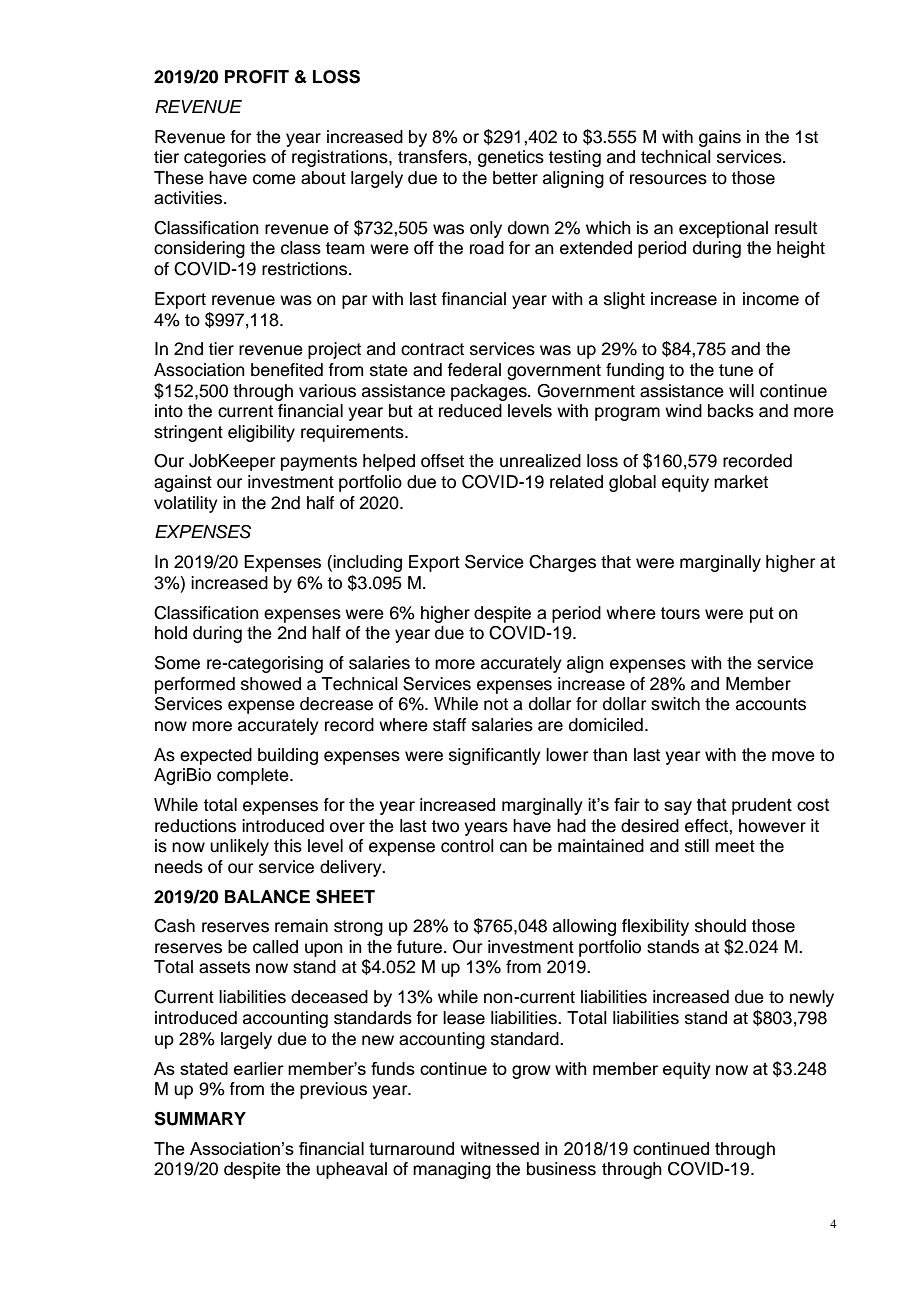  What do you see at coordinates (271, 684) in the image?
I see `showed` at bounding box center [271, 684].
